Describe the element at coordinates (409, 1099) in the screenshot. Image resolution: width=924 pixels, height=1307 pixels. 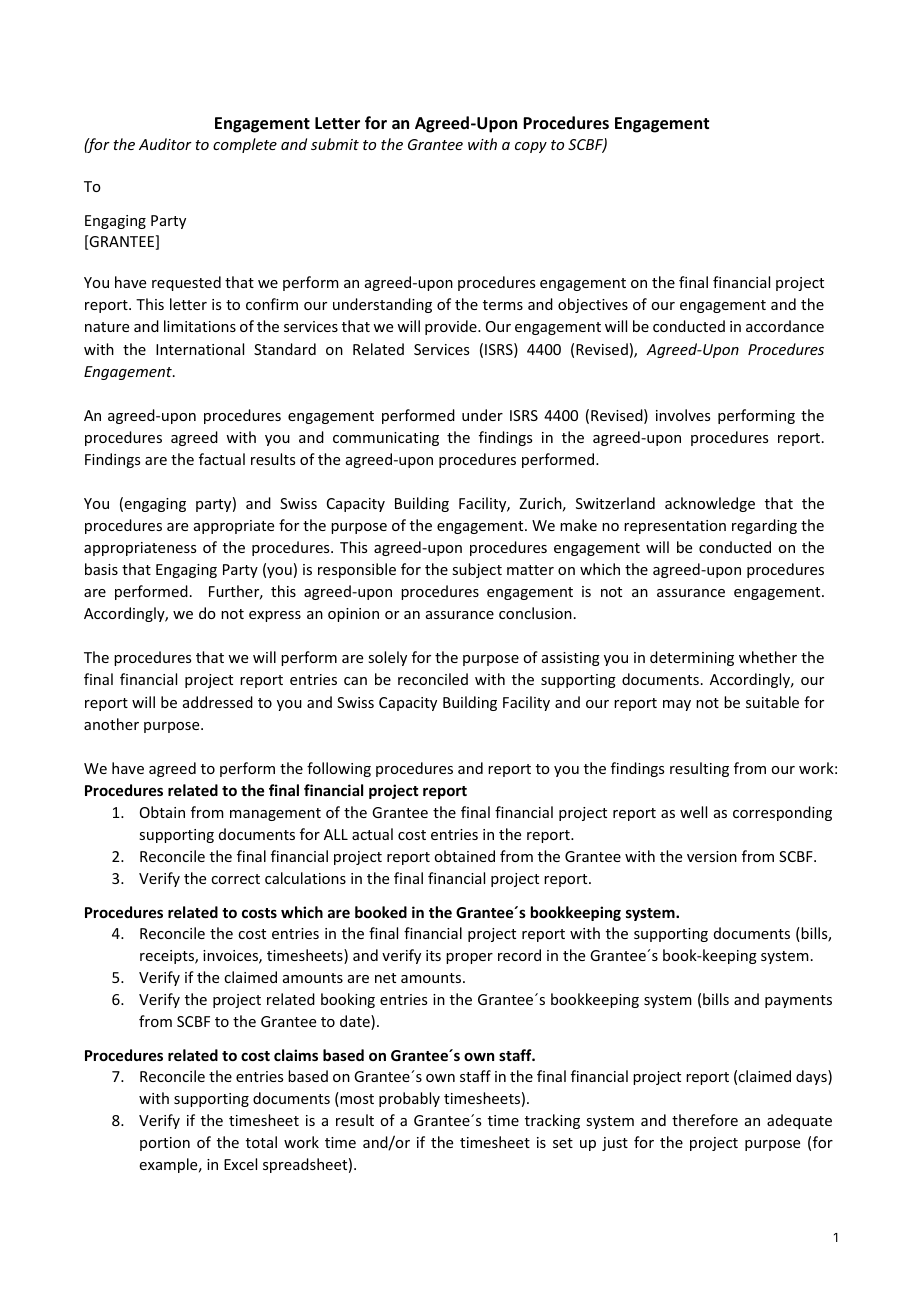
I see `probably` at that location.
